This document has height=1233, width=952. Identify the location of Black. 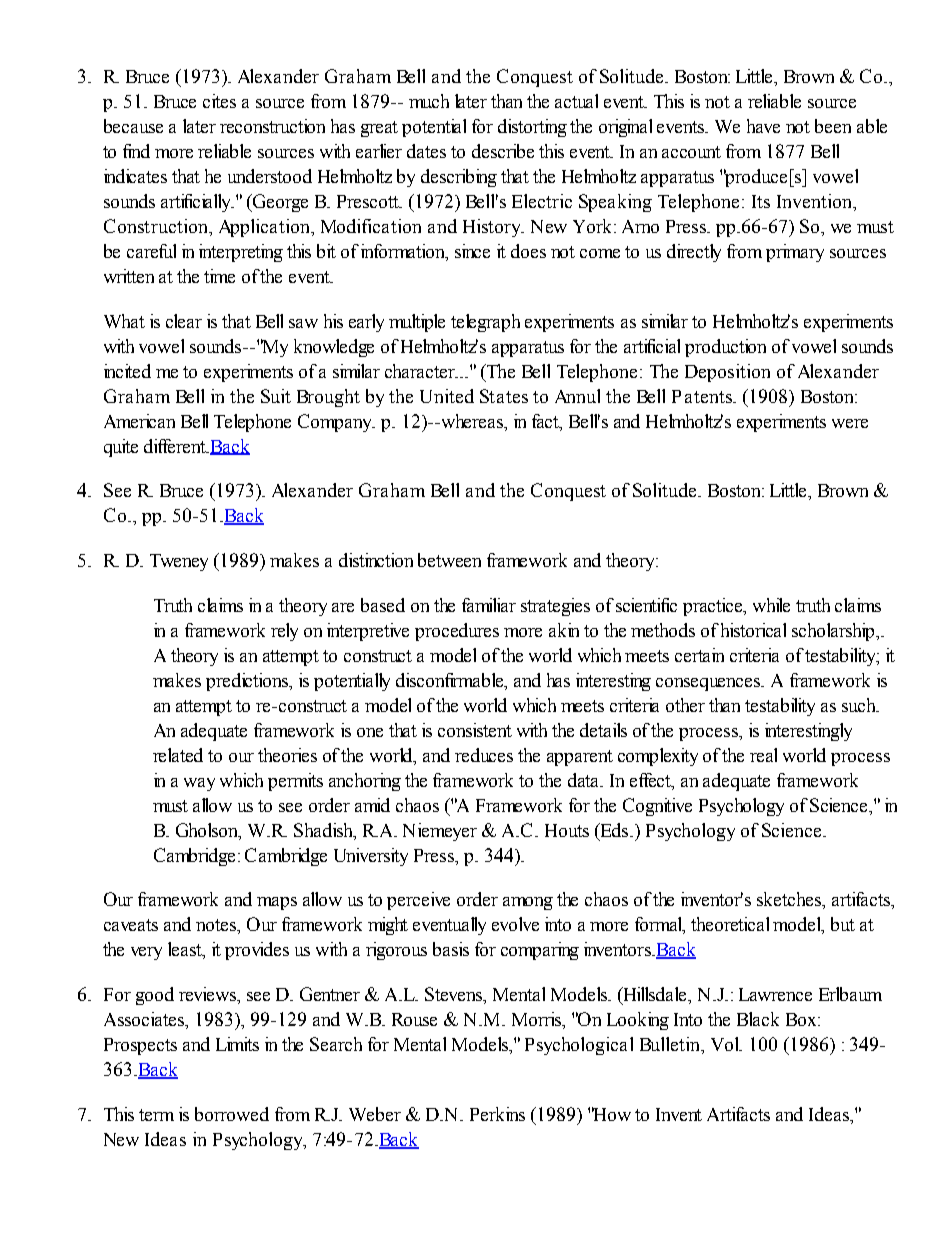
(758, 1019).
